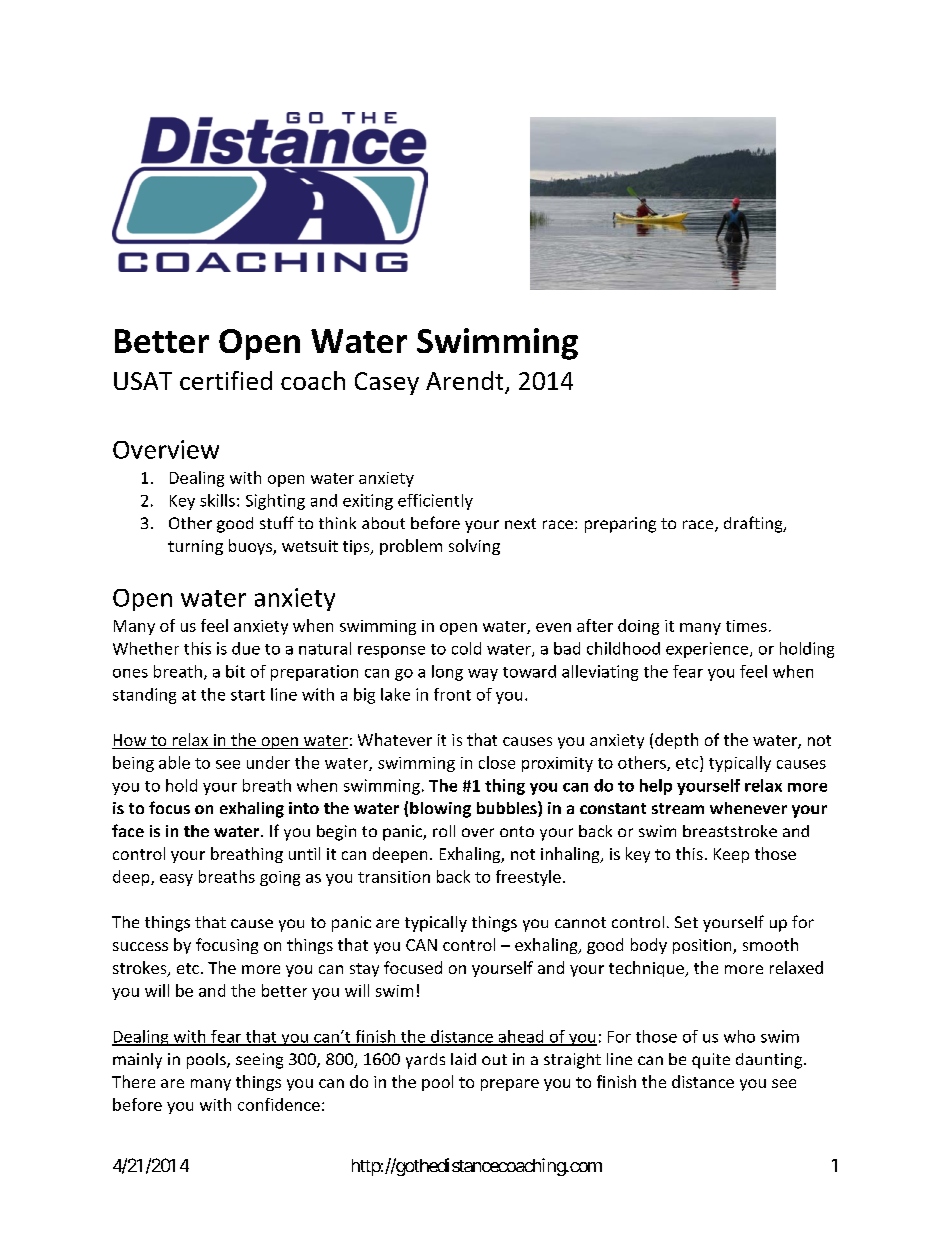 The image size is (952, 1233). I want to click on certified, so click(226, 380).
